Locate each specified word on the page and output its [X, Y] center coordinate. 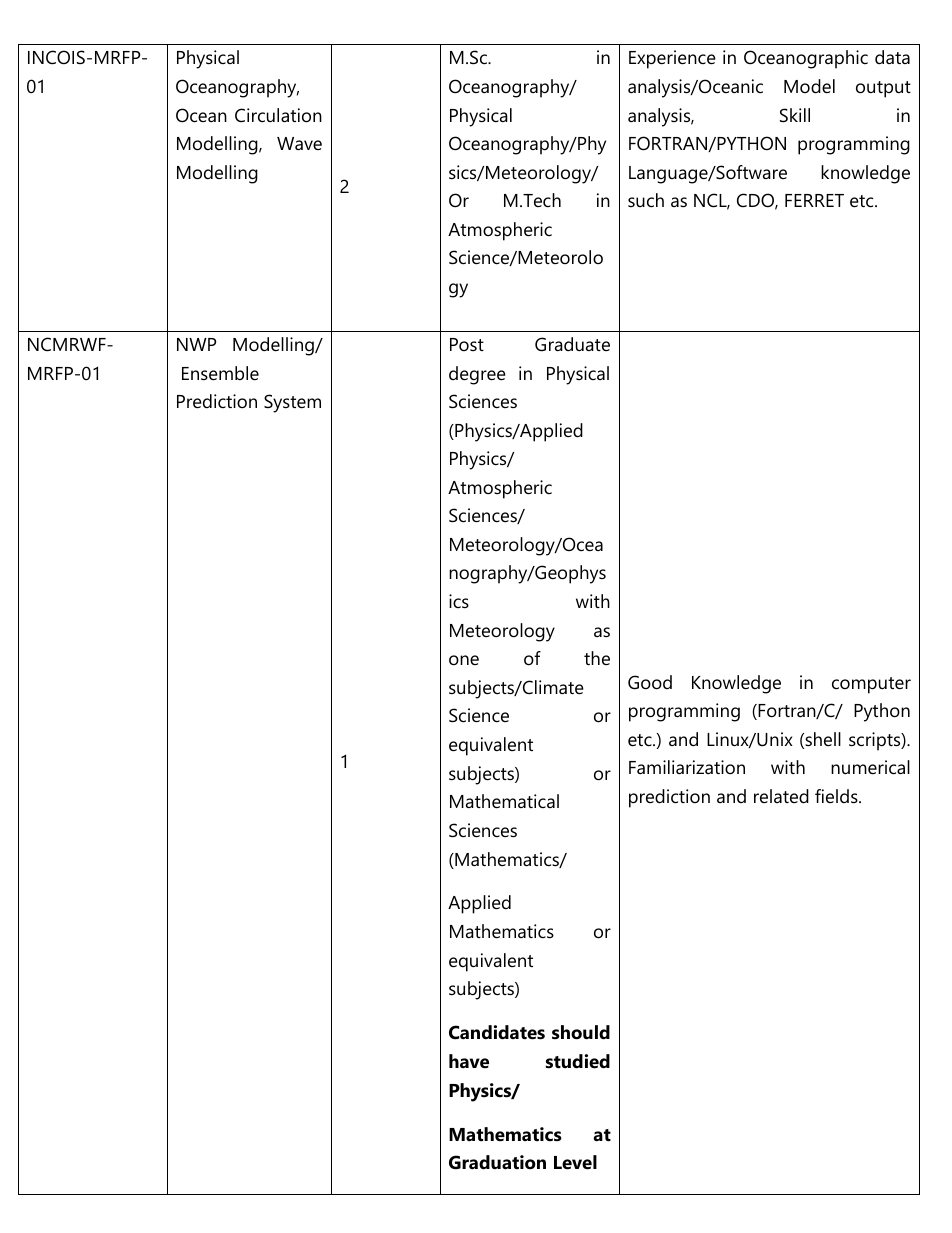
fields [837, 796]
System [292, 403]
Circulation [278, 115]
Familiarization [687, 767]
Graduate [572, 344]
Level [575, 1162]
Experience [672, 59]
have [469, 1061]
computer [871, 685]
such [646, 200]
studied [578, 1061]
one [464, 660]
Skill [795, 115]
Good [650, 682]
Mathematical [504, 801]
